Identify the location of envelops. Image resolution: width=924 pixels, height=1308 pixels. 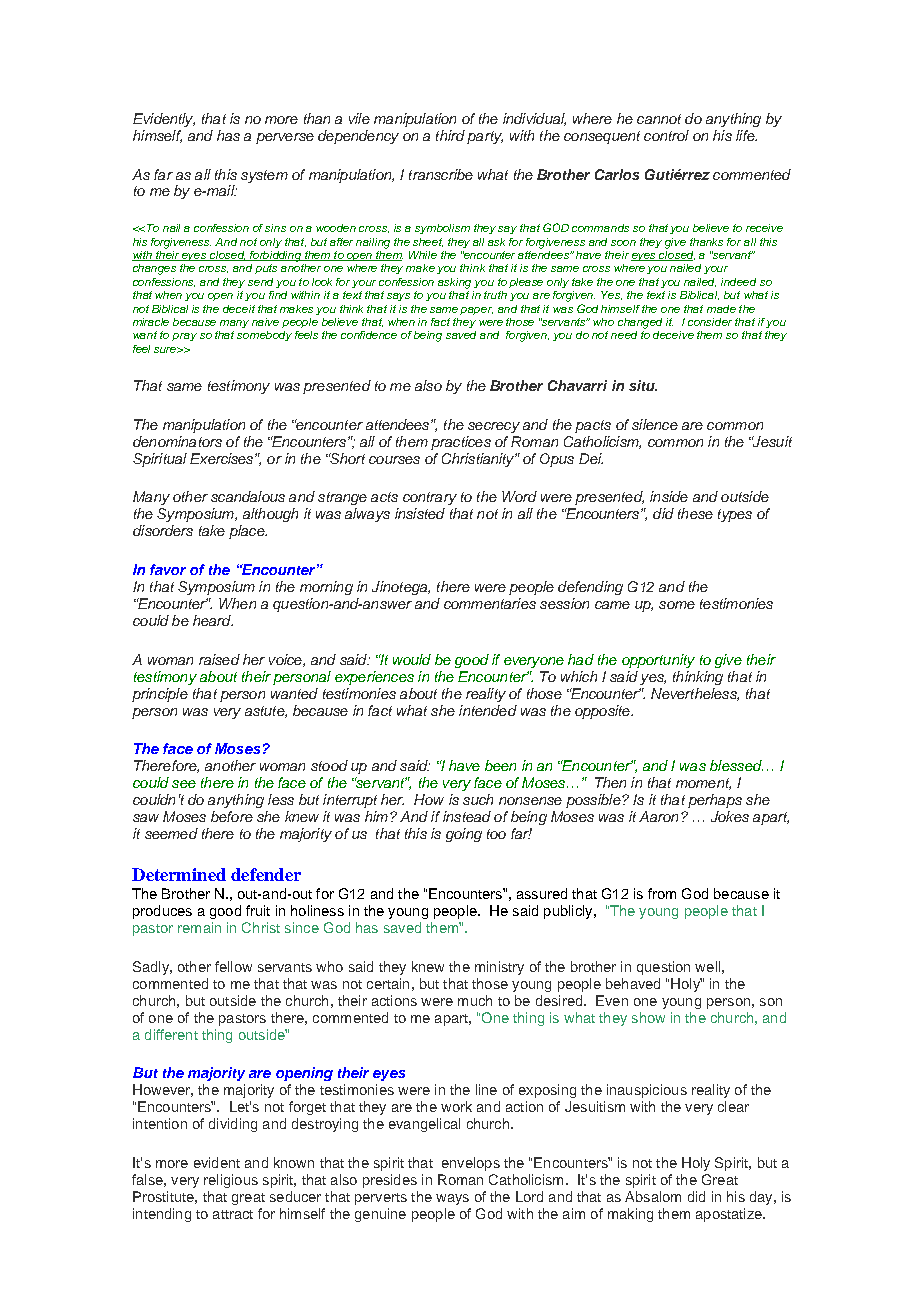
(471, 1164).
